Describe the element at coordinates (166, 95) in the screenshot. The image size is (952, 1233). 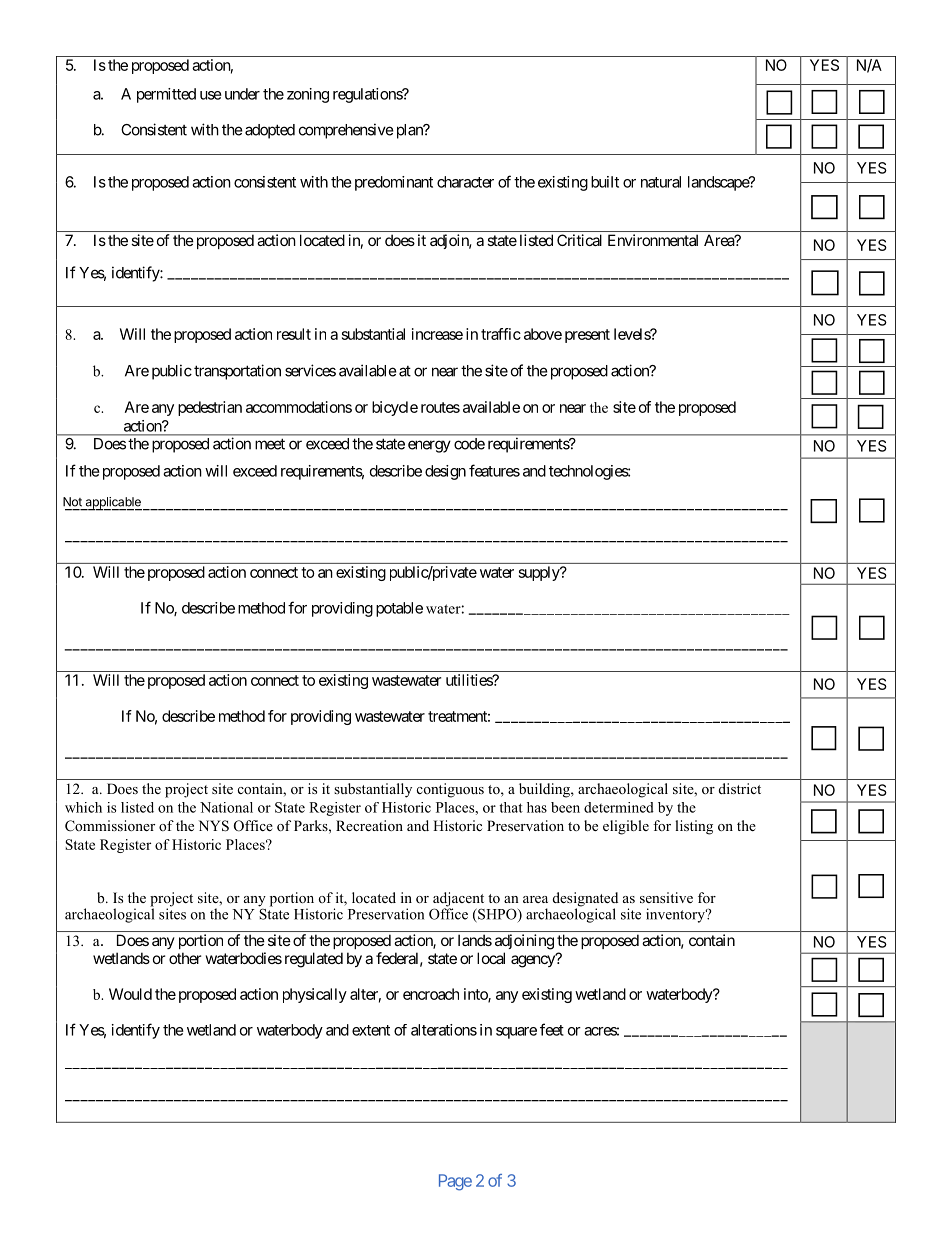
I see `permitted` at that location.
